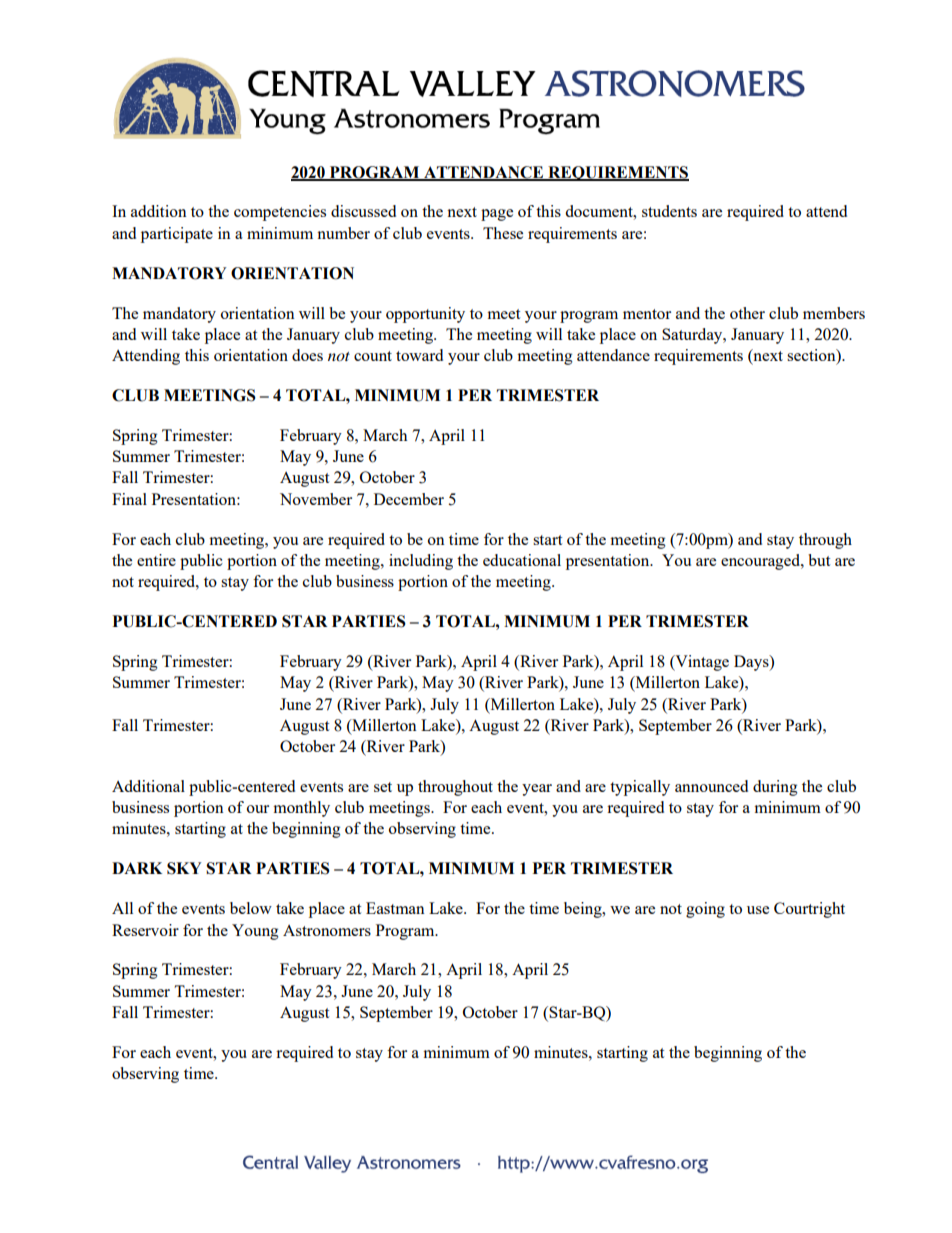 This image has height=1233, width=952. Describe the element at coordinates (156, 560) in the image. I see `entire` at that location.
